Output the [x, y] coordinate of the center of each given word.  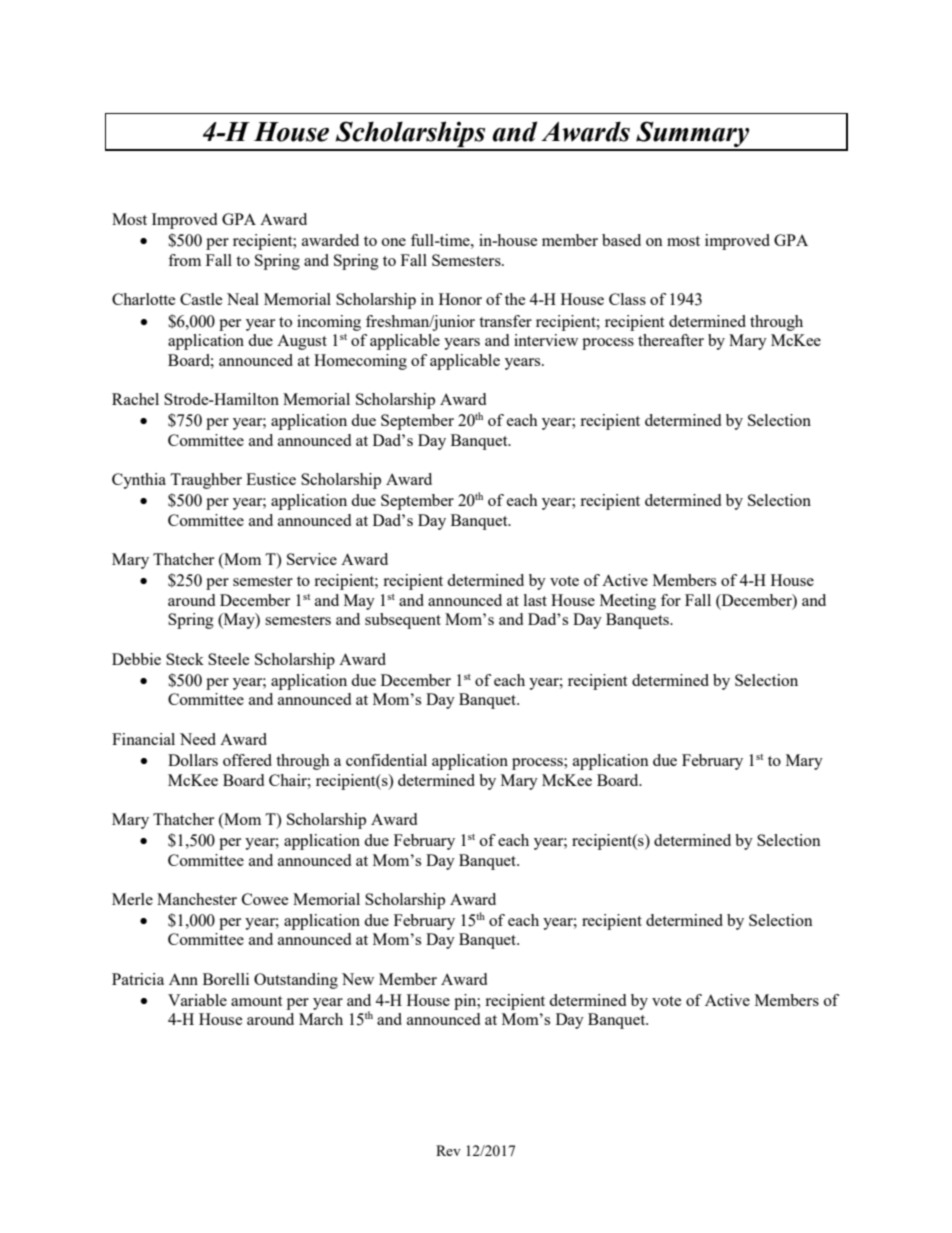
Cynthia [139, 481]
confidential [386, 760]
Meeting [628, 602]
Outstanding [296, 981]
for [671, 600]
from [184, 260]
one [394, 242]
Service [312, 559]
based [621, 240]
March [321, 1019]
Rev [448, 1150]
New [358, 979]
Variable [197, 1000]
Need [198, 739]
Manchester [197, 899]
